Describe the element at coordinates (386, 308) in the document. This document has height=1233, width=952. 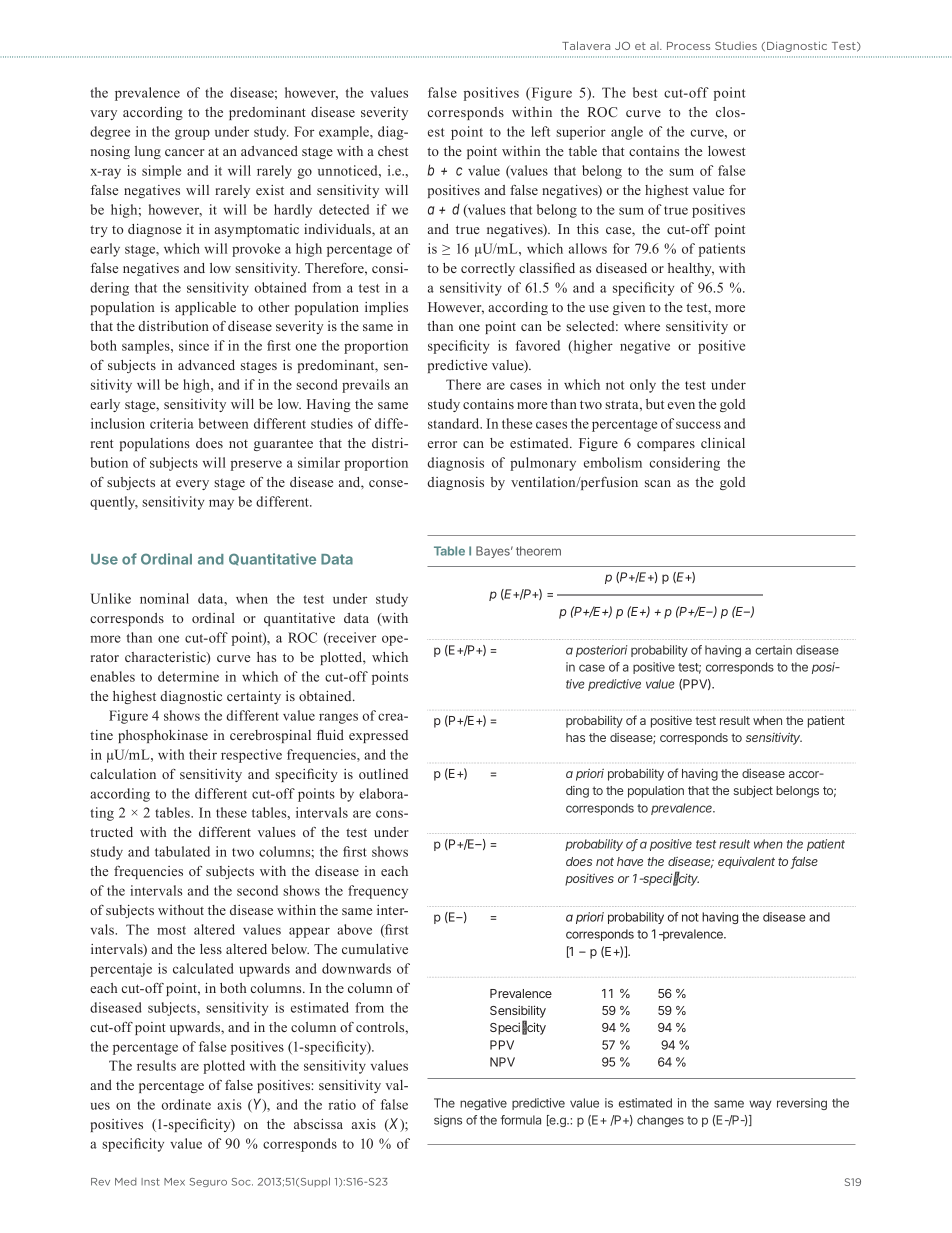
I see `implies` at that location.
